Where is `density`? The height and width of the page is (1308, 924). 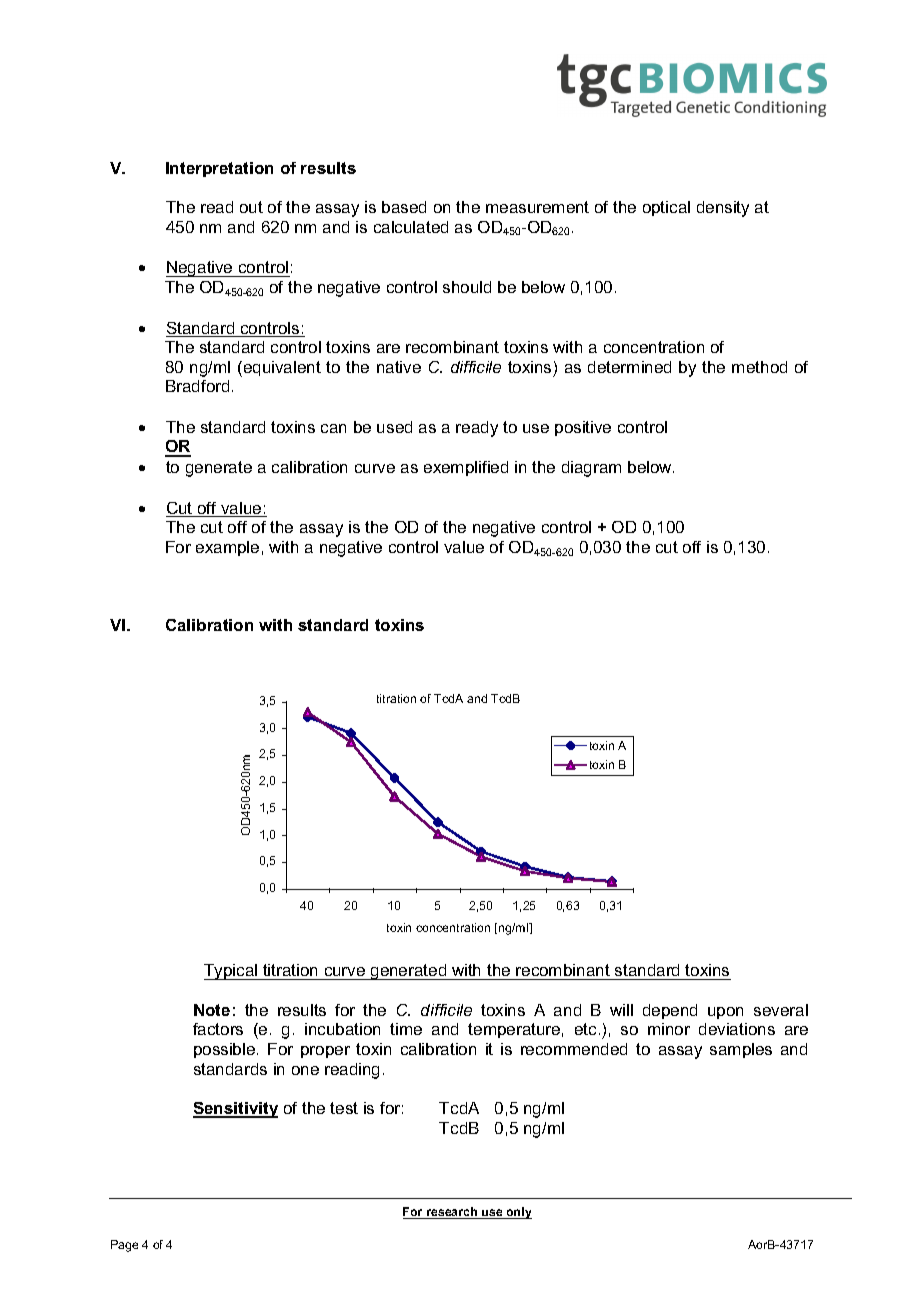 density is located at coordinates (723, 209).
